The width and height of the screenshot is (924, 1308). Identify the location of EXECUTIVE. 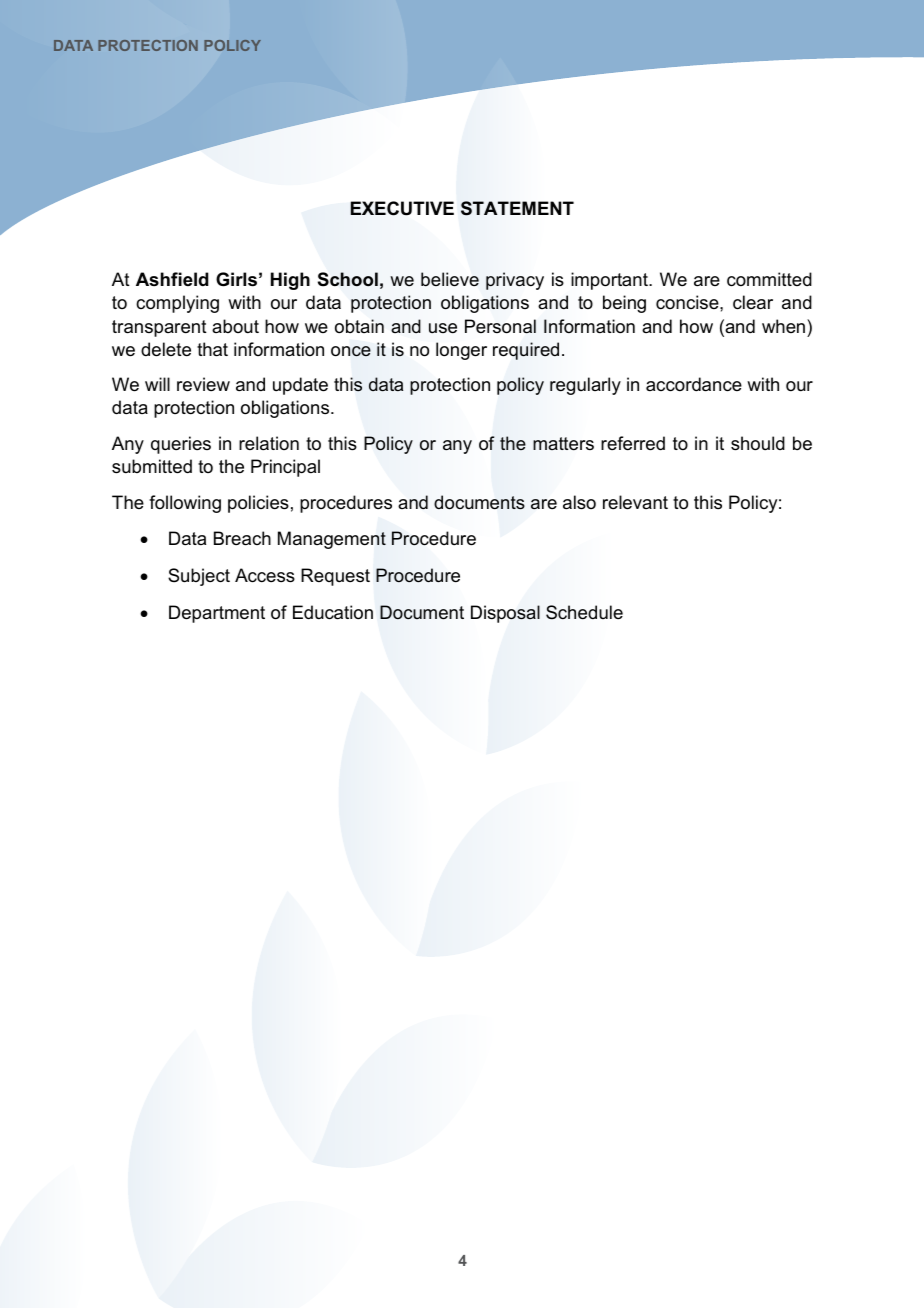
(402, 208).
